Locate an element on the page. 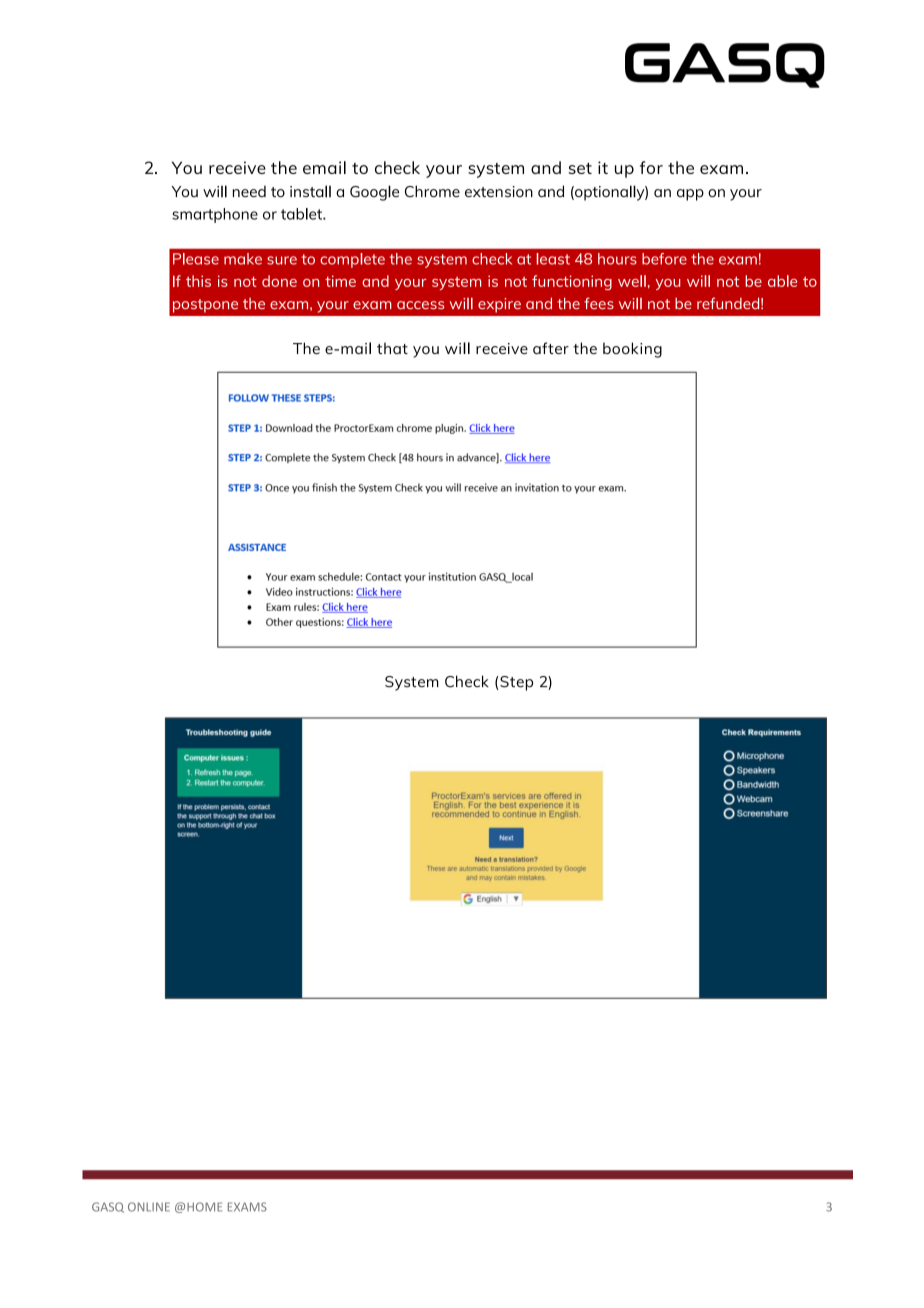 The height and width of the image is (1308, 924). Chrome is located at coordinates (432, 191).
